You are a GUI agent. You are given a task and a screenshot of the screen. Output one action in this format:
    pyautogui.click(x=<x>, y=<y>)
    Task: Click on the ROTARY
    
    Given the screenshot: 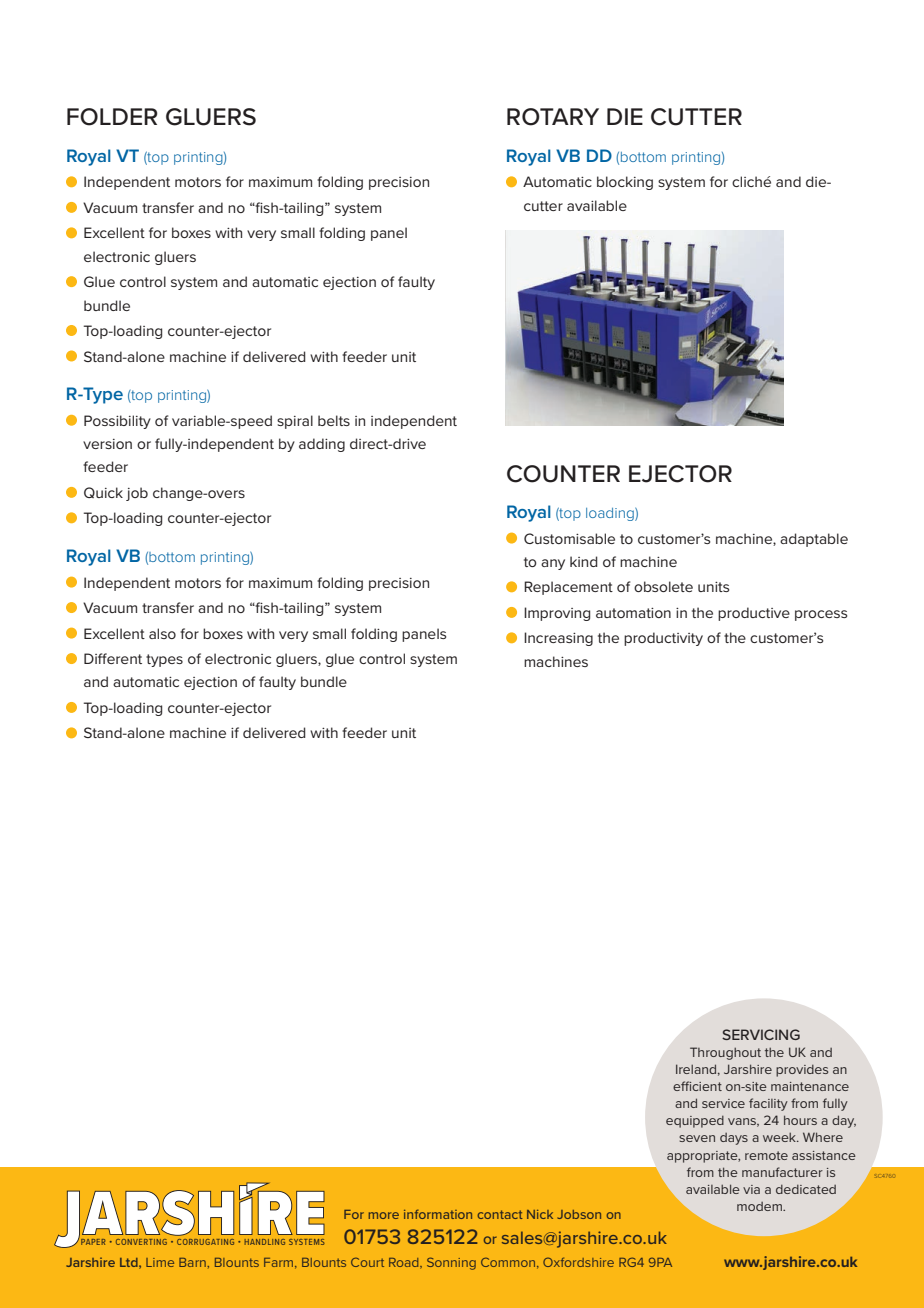 What is the action you would take?
    pyautogui.click(x=553, y=117)
